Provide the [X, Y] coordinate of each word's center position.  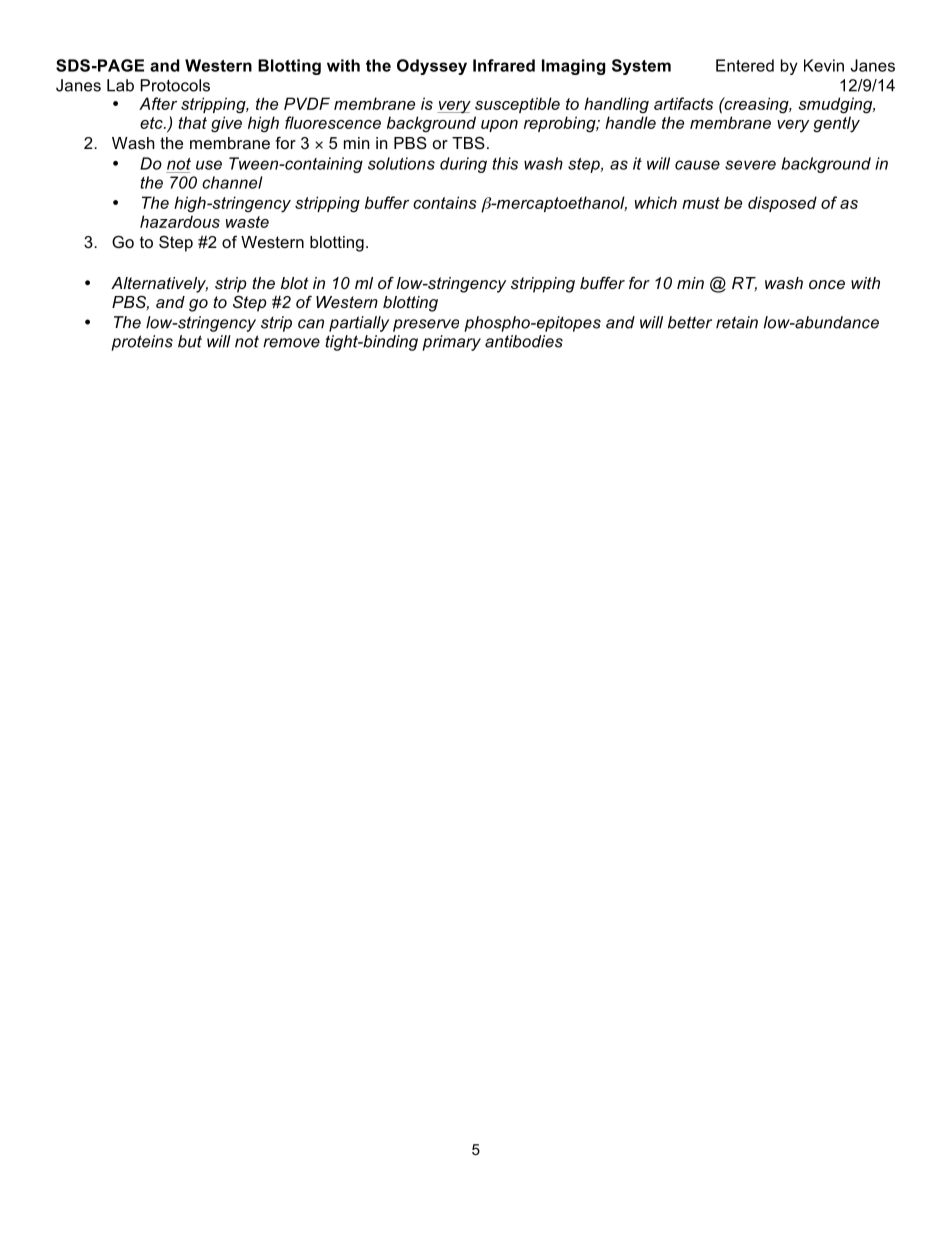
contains [445, 202]
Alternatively [159, 285]
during [463, 165]
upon [499, 126]
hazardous [180, 221]
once [827, 284]
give [226, 124]
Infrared [504, 65]
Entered [745, 65]
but [190, 341]
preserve [426, 325]
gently [836, 124]
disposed [782, 204]
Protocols [175, 85]
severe [750, 165]
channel [232, 182]
